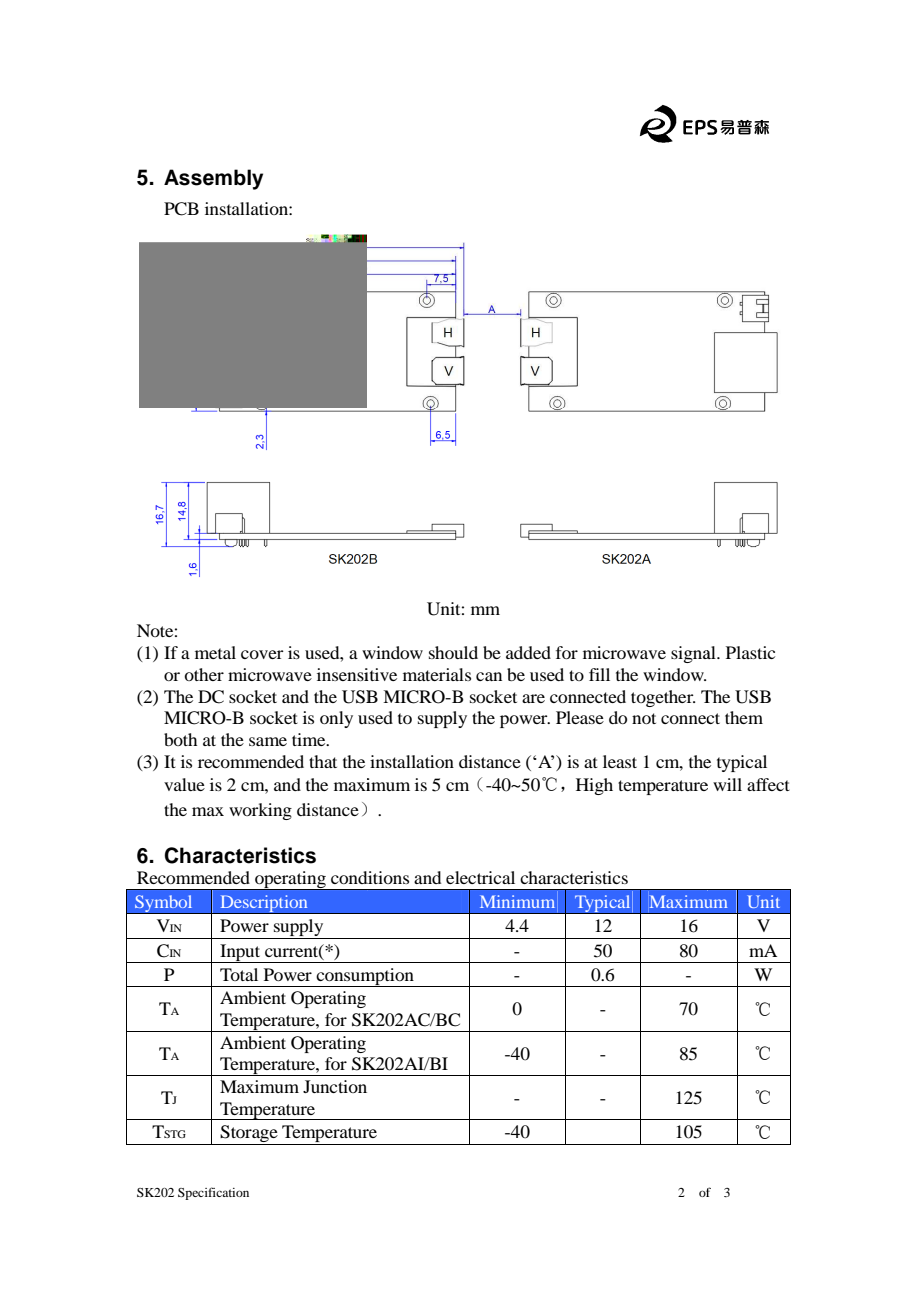 This image has width=924, height=1308. What do you see at coordinates (262, 654) in the image?
I see `cover` at bounding box center [262, 654].
